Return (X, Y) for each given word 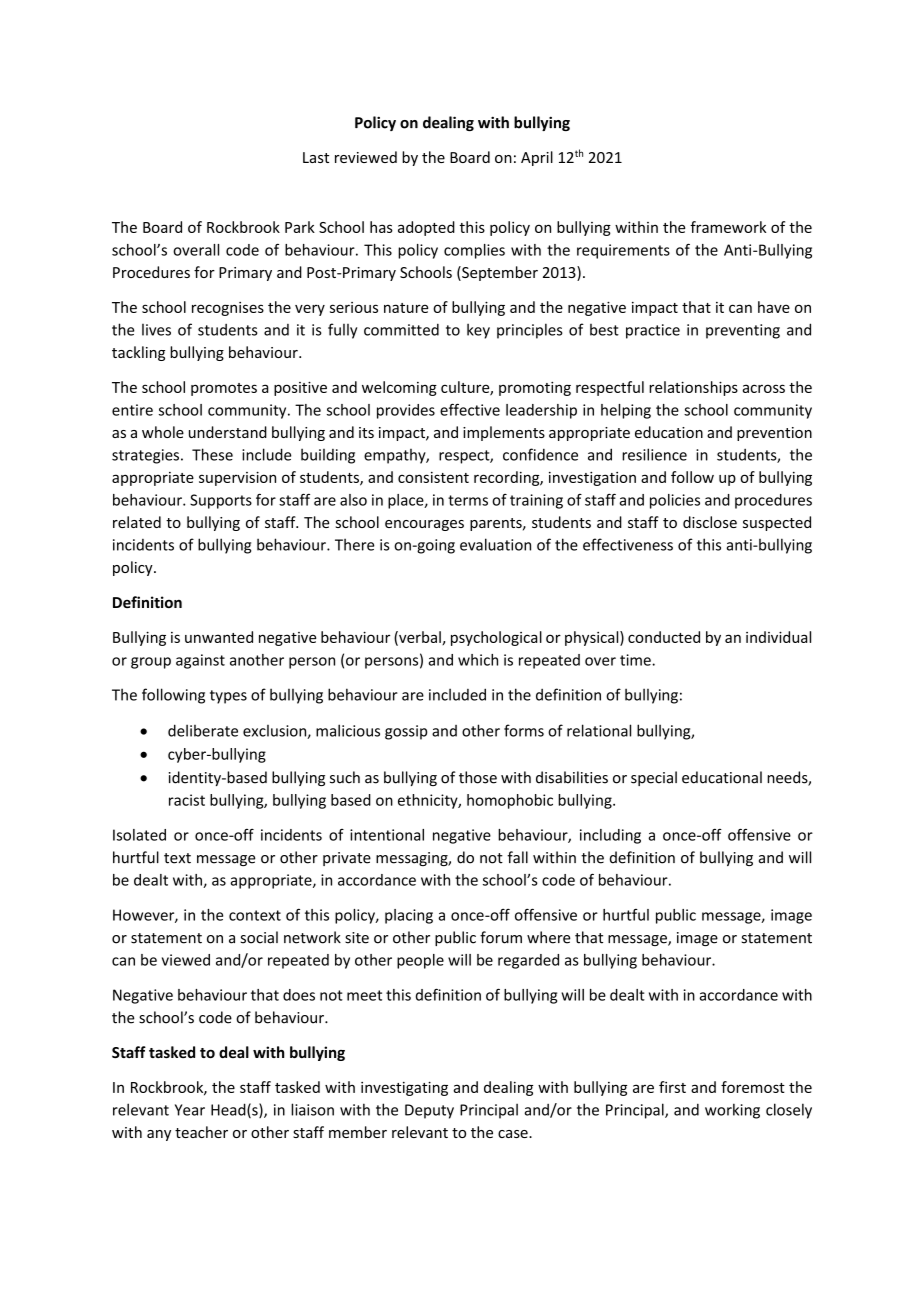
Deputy (429, 1111)
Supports (221, 501)
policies (675, 501)
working (732, 1111)
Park (300, 227)
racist (187, 800)
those (478, 777)
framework (728, 227)
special (654, 778)
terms (468, 500)
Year (190, 1110)
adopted (426, 228)
